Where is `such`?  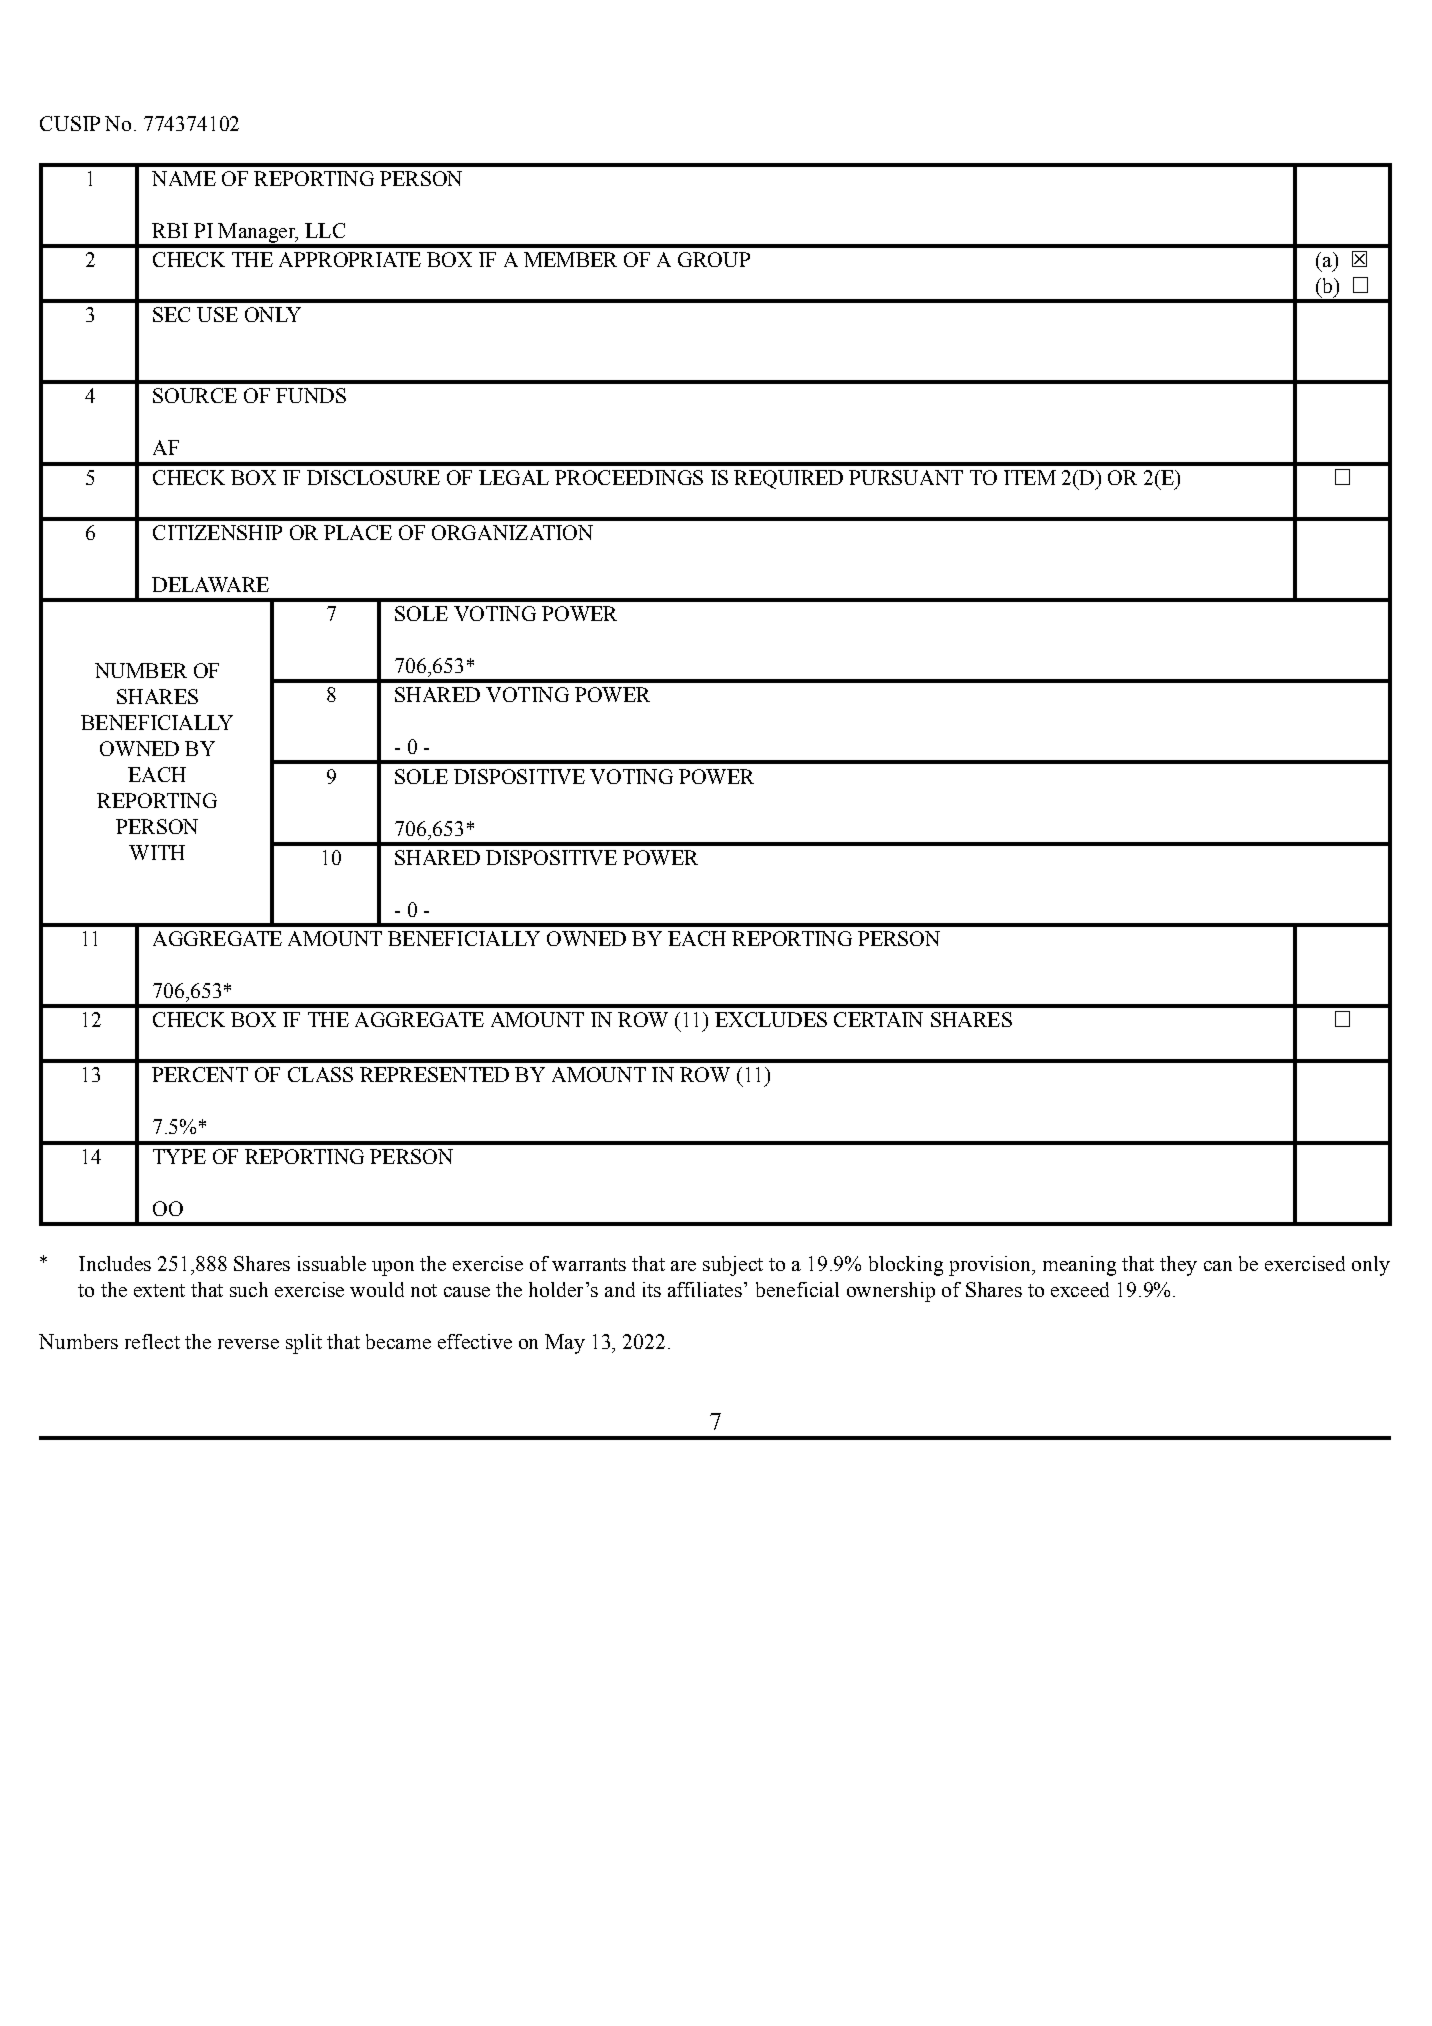 such is located at coordinates (249, 1289).
